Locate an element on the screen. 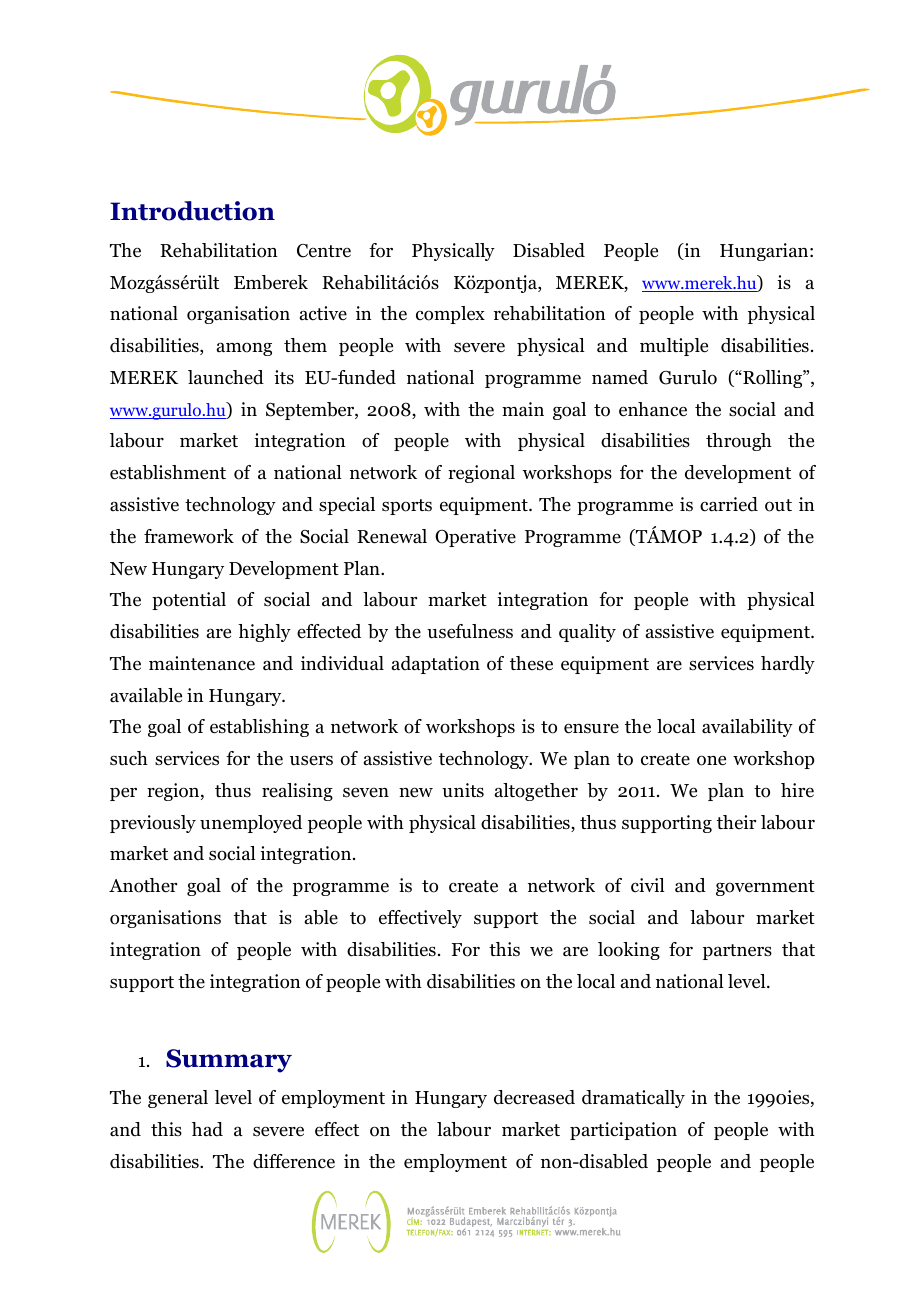 Image resolution: width=924 pixels, height=1308 pixels. through is located at coordinates (739, 442).
